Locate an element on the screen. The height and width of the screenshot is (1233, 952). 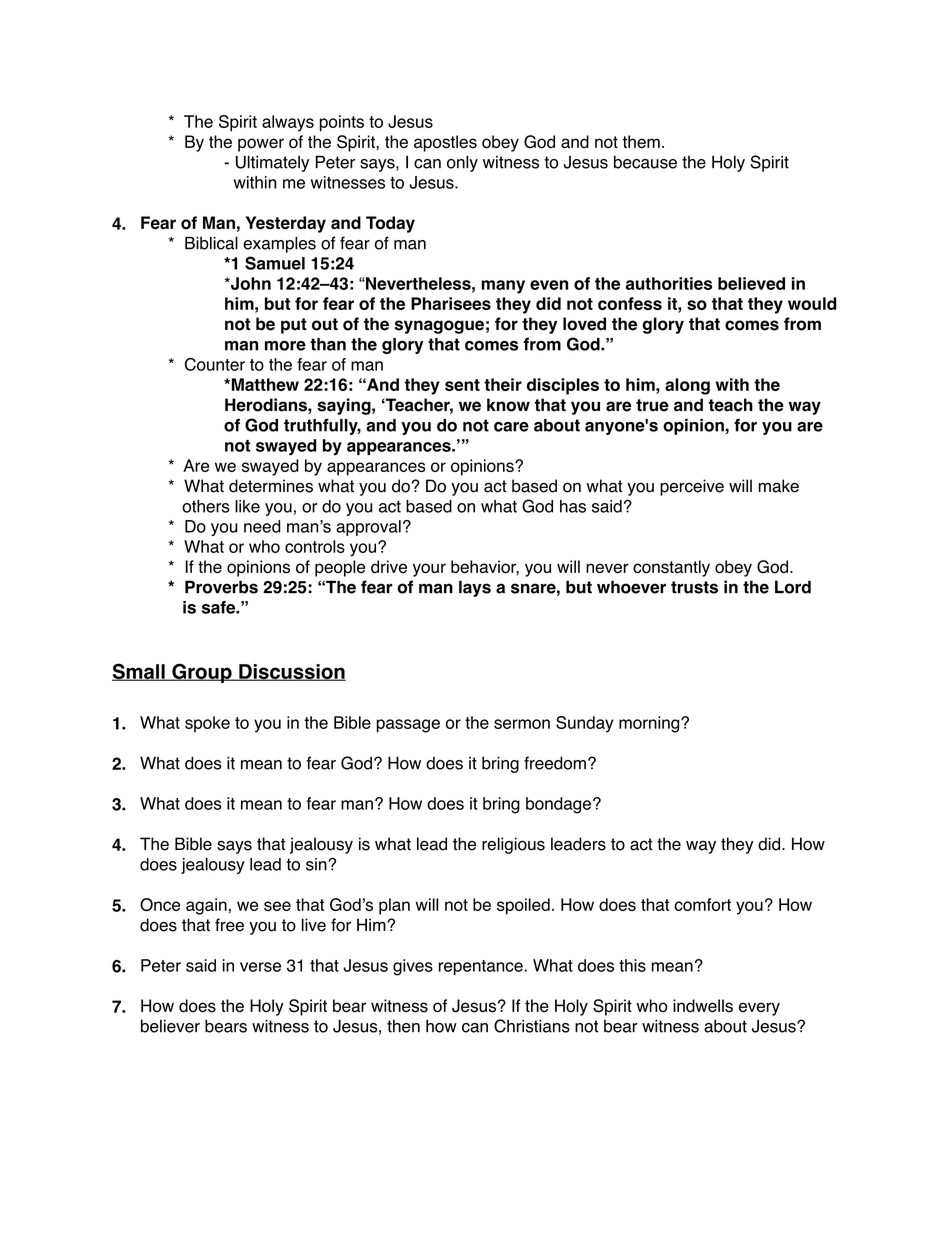
power is located at coordinates (261, 145).
